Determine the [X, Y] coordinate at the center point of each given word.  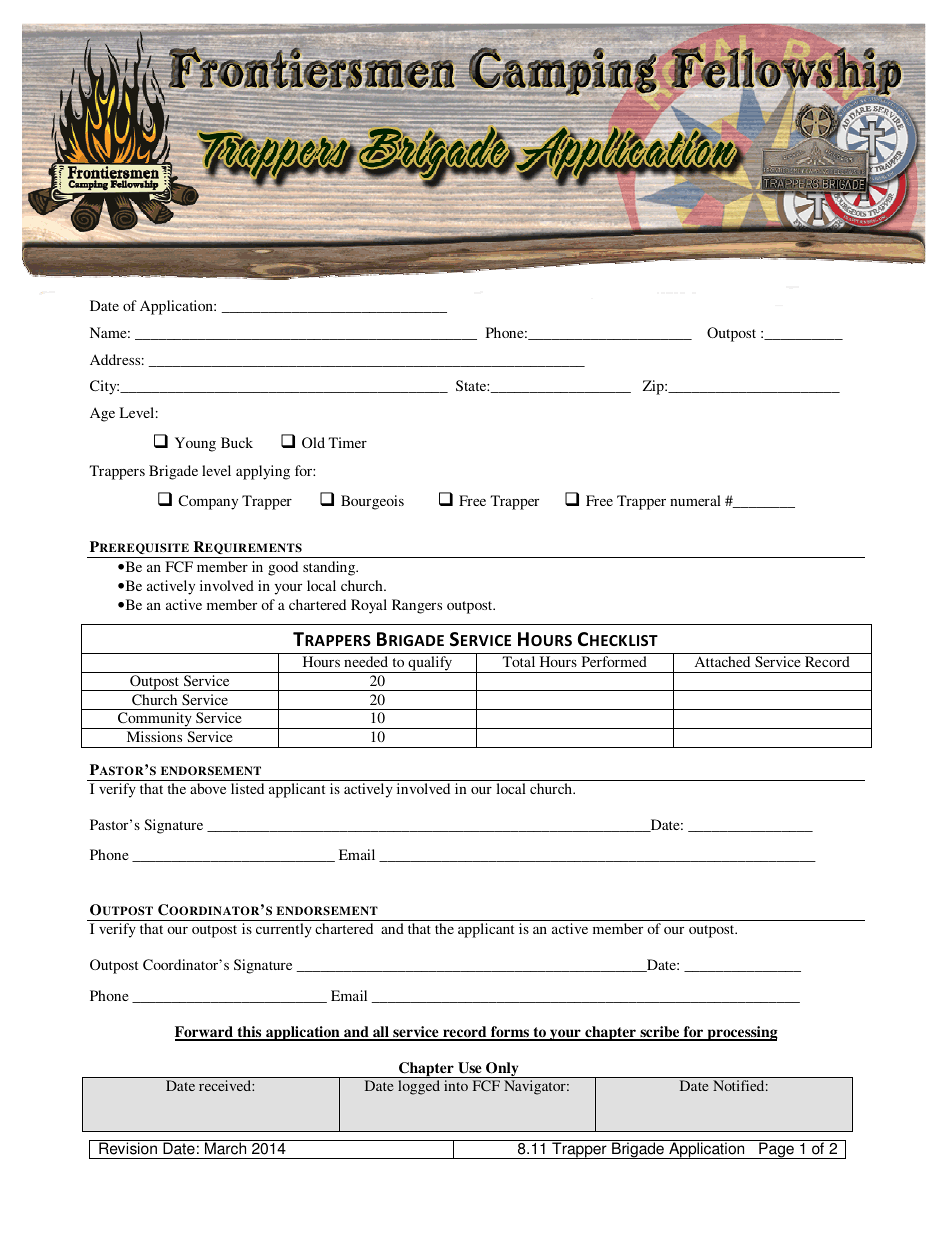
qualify [430, 664]
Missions [154, 736]
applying [263, 472]
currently [284, 930]
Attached [722, 661]
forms [510, 1033]
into [456, 1085]
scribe [660, 1033]
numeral [695, 500]
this [249, 1033]
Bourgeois [372, 502]
